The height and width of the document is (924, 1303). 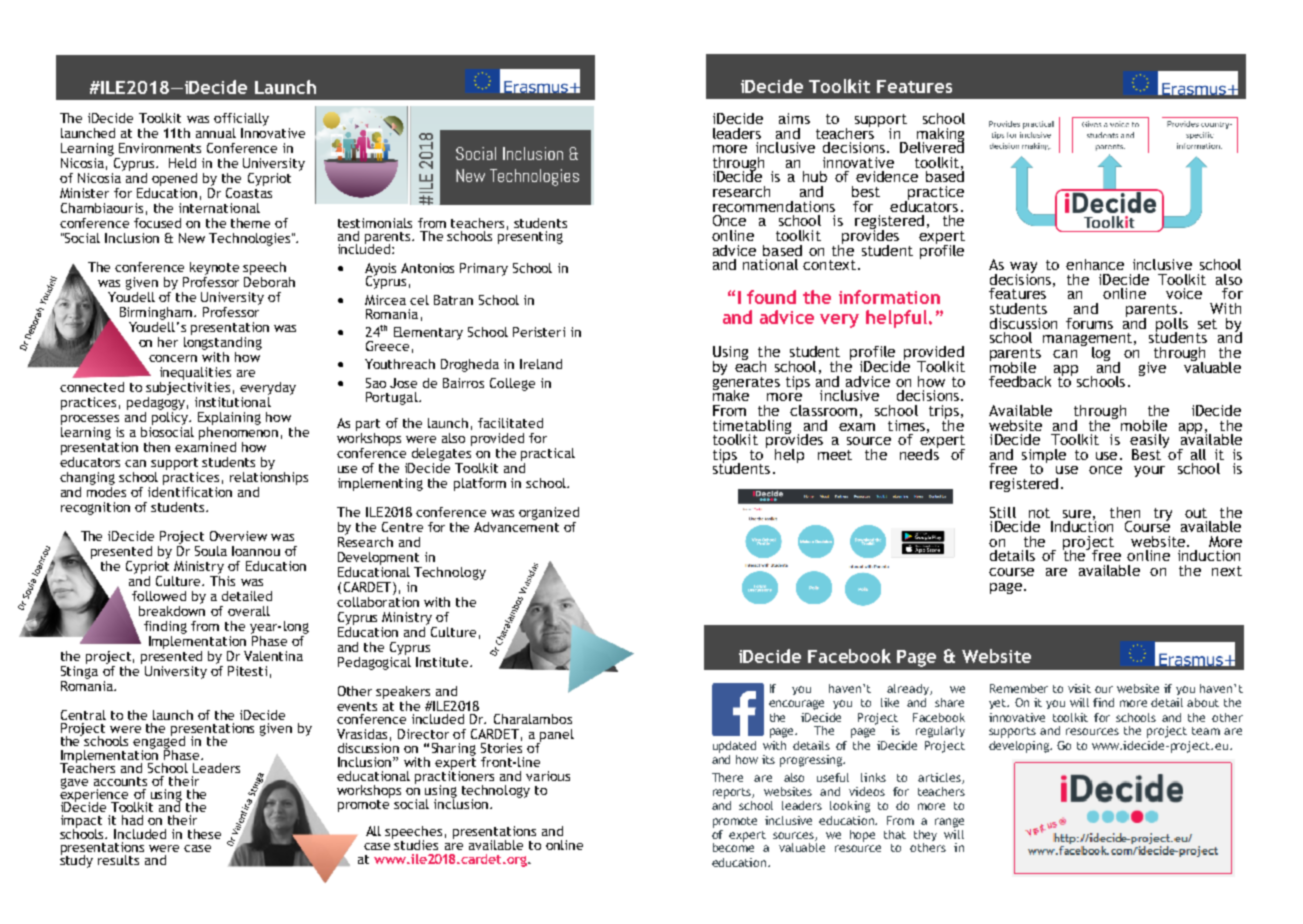 I want to click on make, so click(x=731, y=394).
